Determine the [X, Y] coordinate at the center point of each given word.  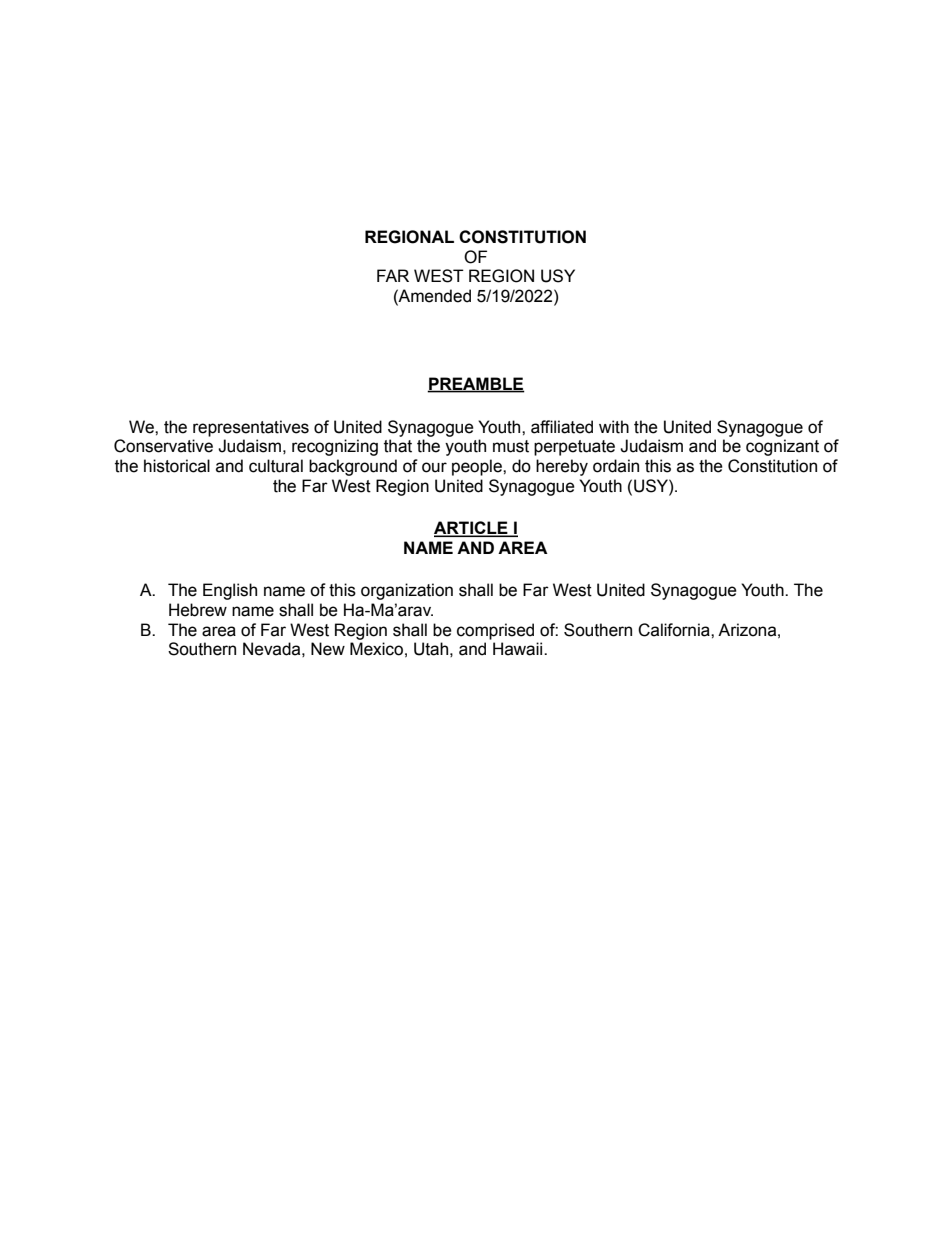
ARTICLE [472, 529]
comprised [495, 631]
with [614, 427]
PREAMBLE [476, 385]
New [328, 649]
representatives [251, 428]
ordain [616, 466]
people [478, 467]
